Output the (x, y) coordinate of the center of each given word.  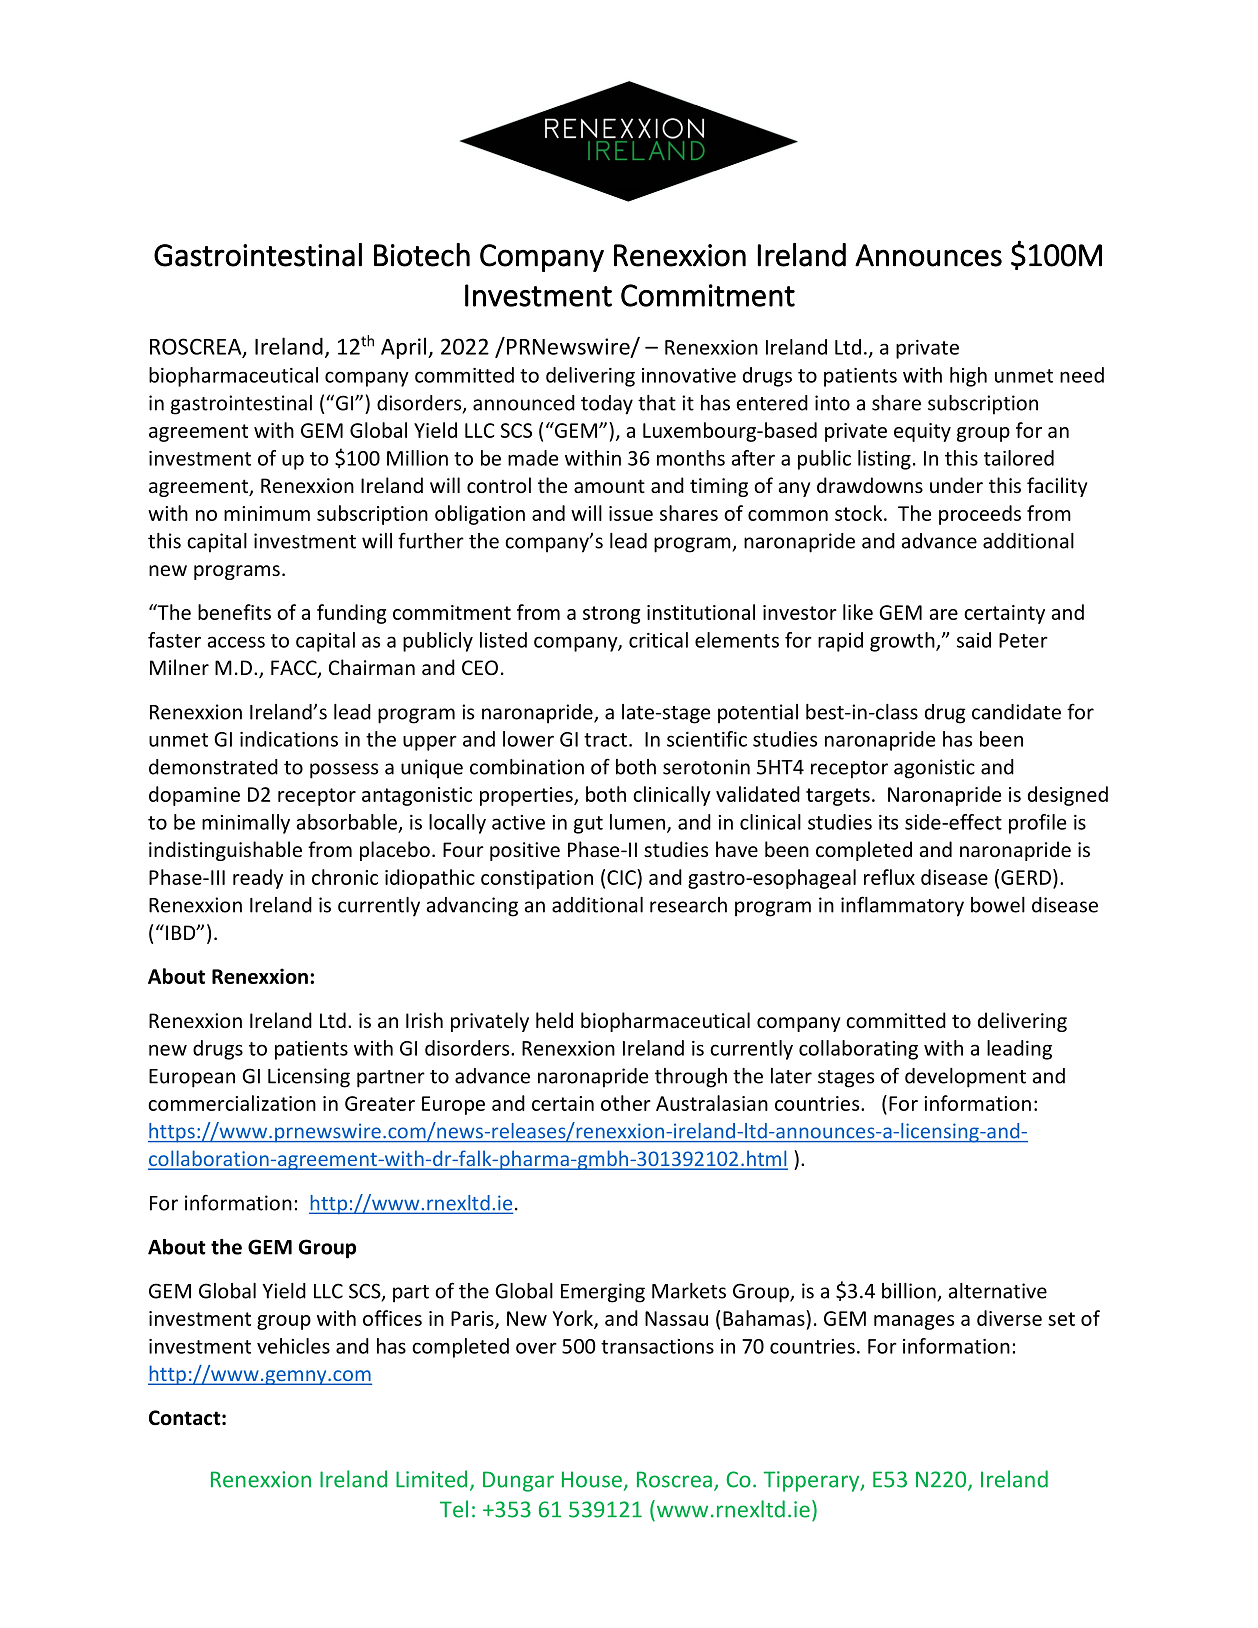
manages (914, 1322)
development (965, 1078)
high (968, 377)
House (592, 1479)
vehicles (293, 1346)
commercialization (232, 1103)
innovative (689, 375)
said (974, 640)
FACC (295, 669)
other (626, 1103)
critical (658, 640)
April (405, 348)
